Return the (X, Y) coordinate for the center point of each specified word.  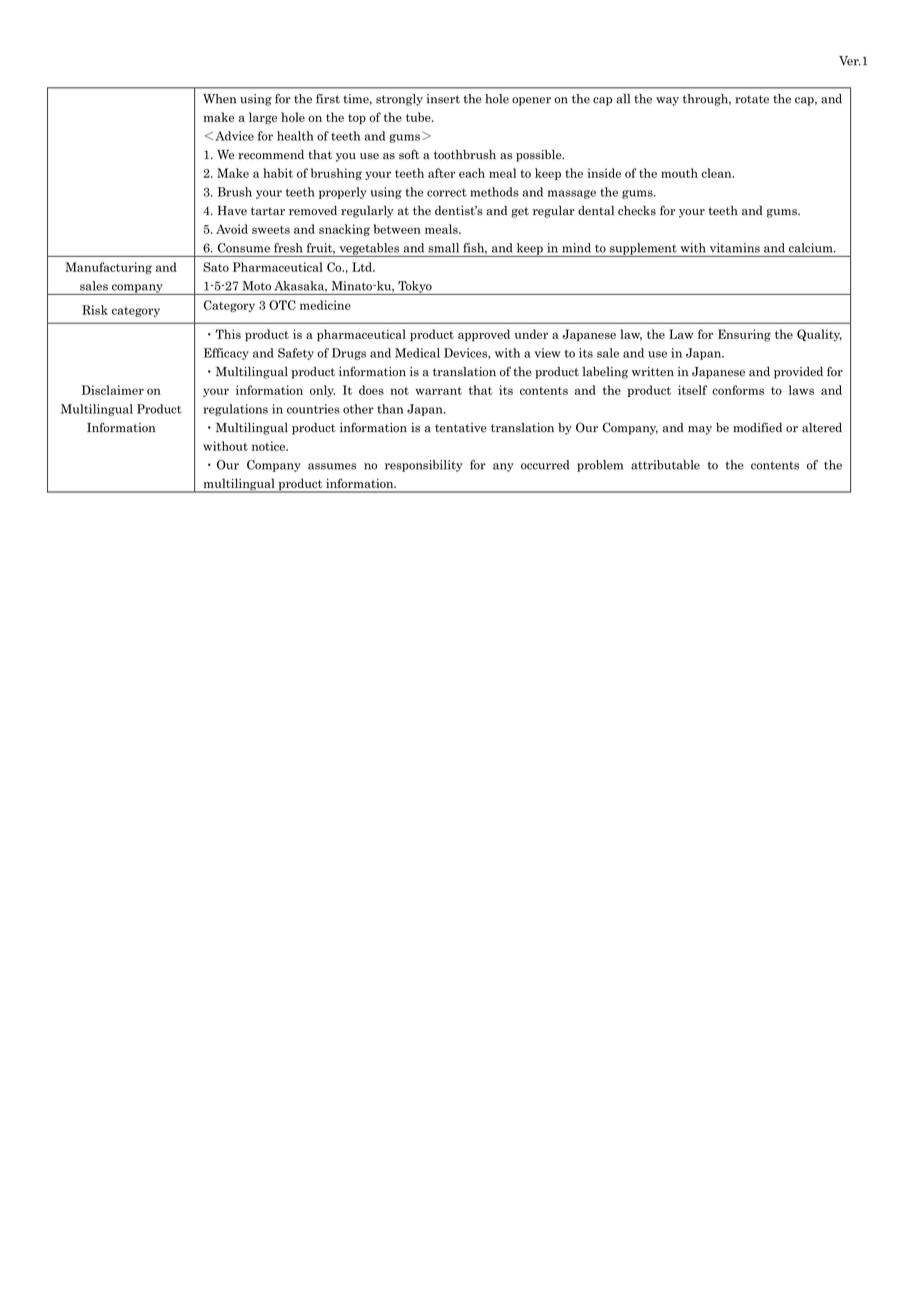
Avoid (232, 229)
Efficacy (226, 354)
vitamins (735, 248)
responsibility (424, 466)
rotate (752, 99)
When (219, 99)
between (397, 229)
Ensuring (744, 335)
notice (269, 446)
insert (443, 99)
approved (484, 335)
